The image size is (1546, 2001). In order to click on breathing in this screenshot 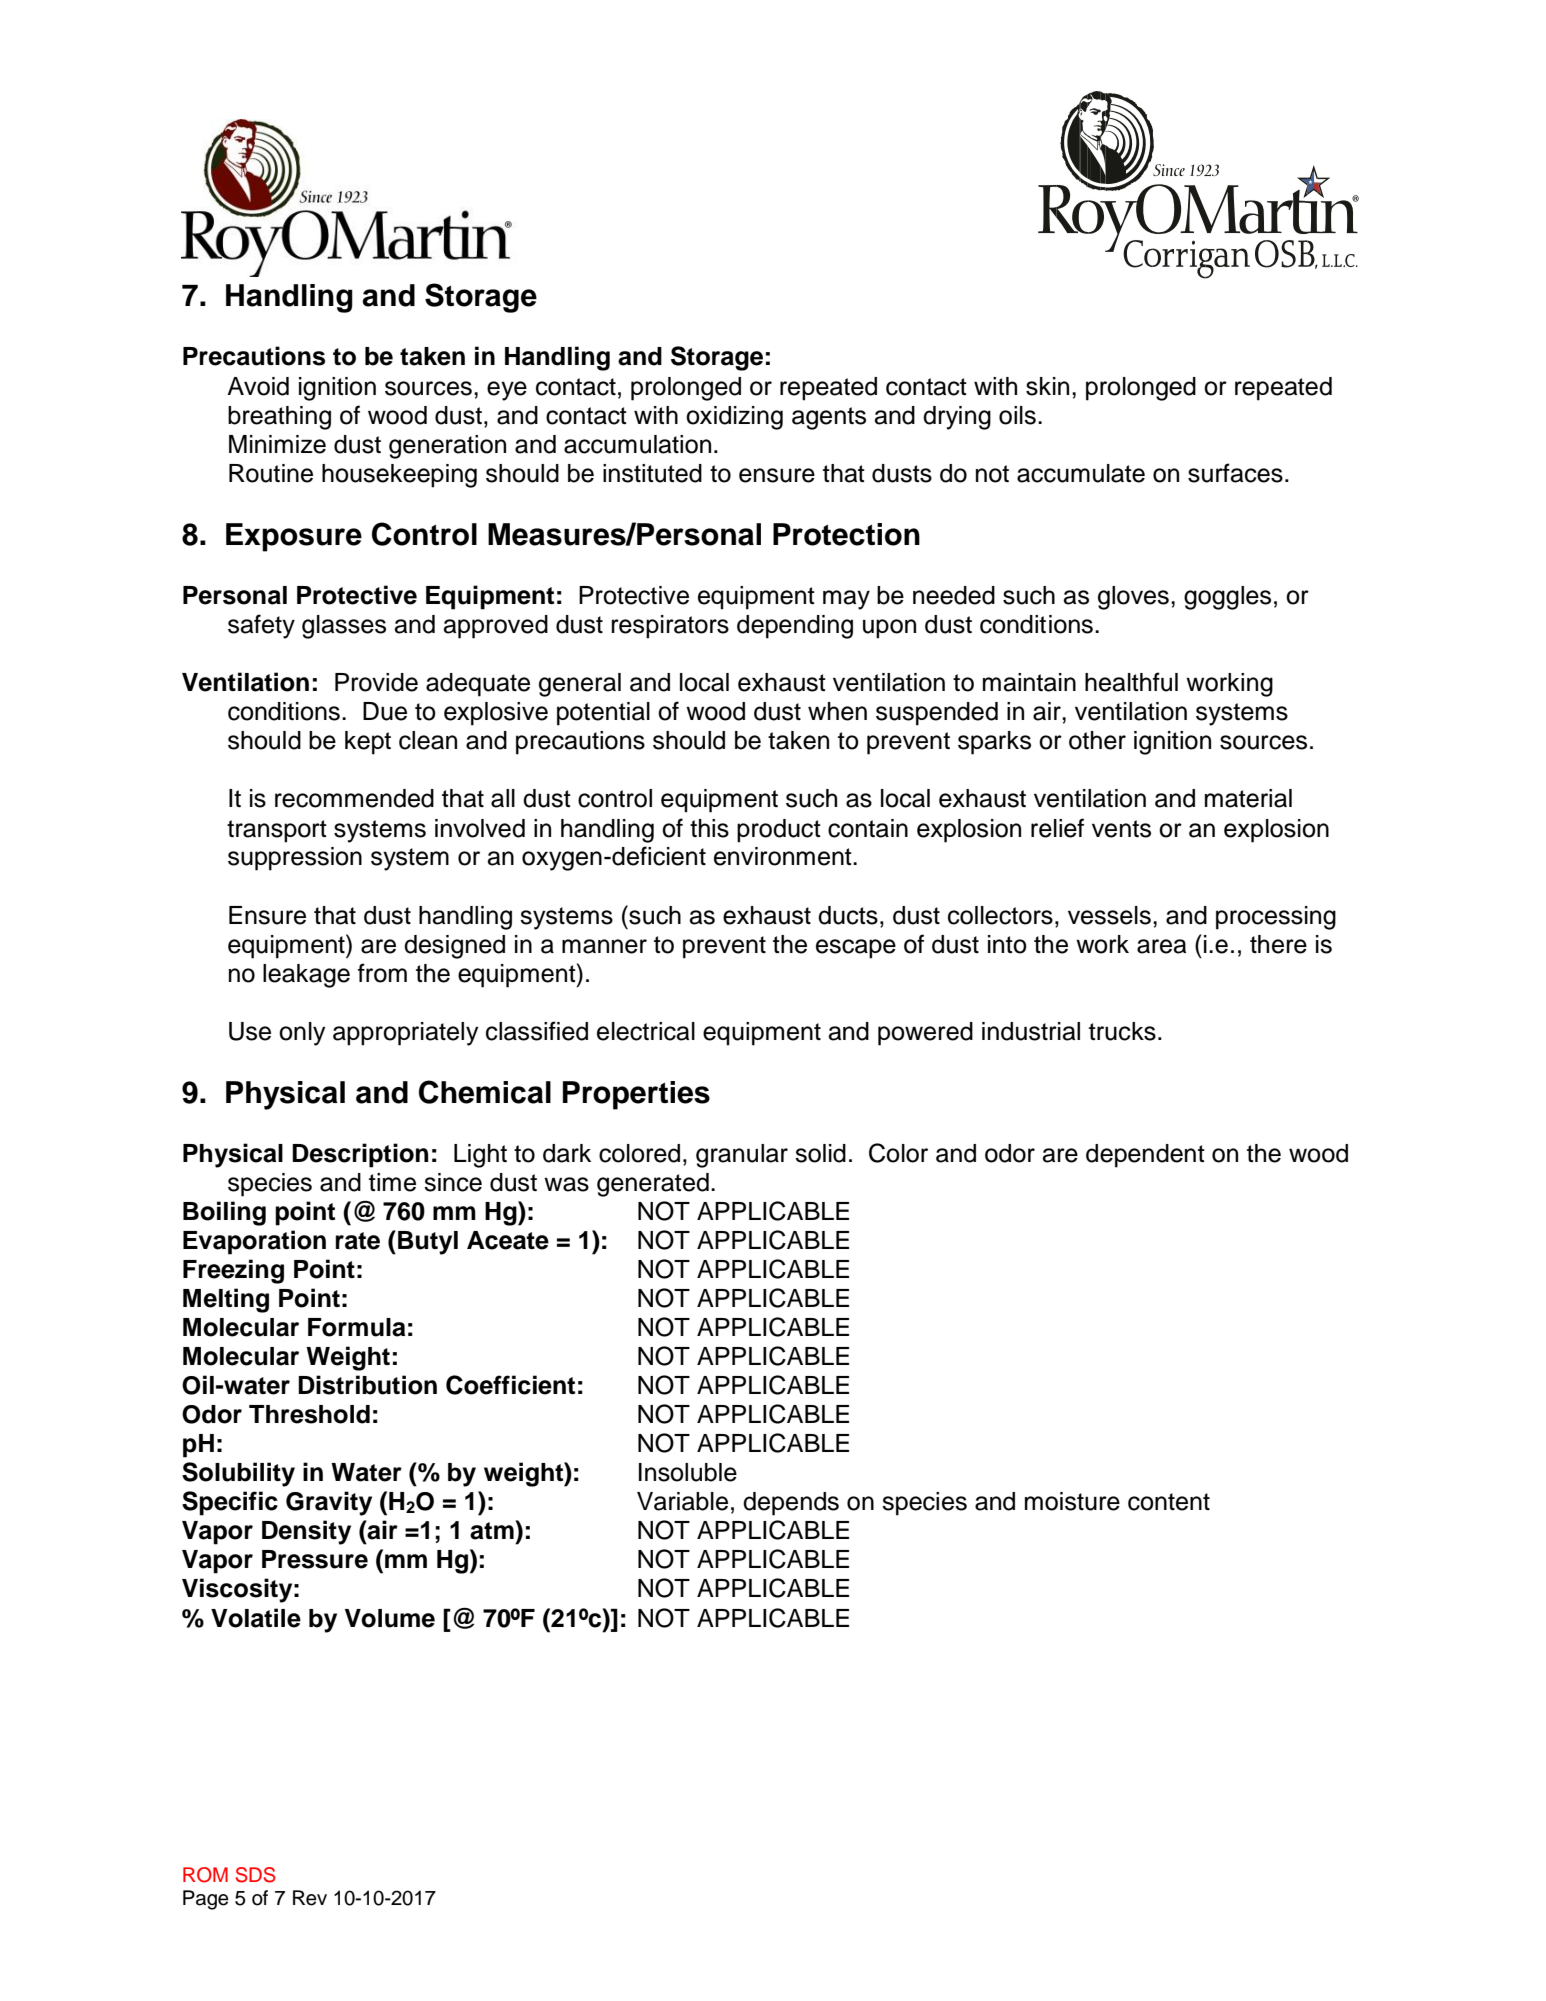, I will do `click(279, 418)`.
